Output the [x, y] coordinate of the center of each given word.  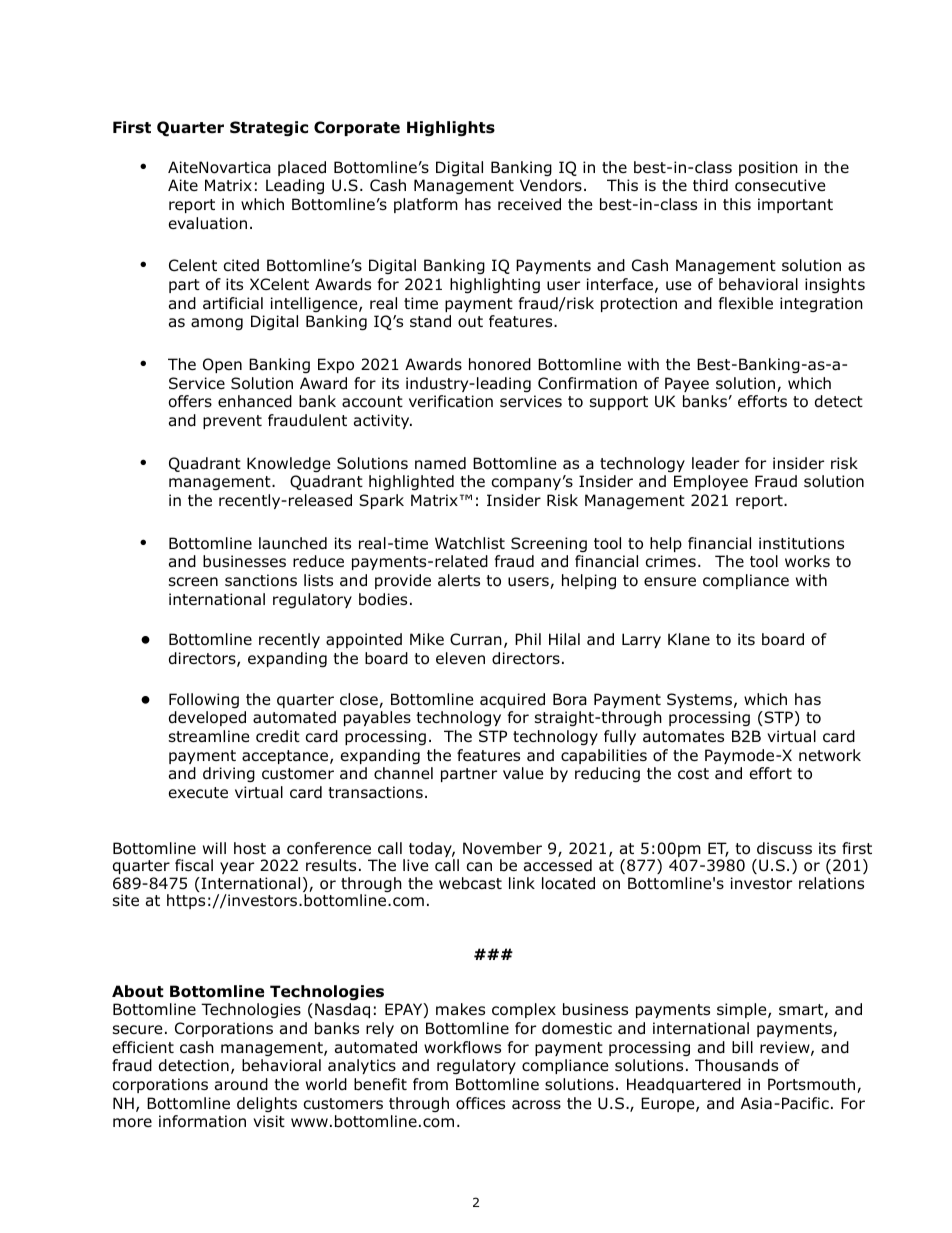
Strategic [269, 128]
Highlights [451, 128]
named [440, 463]
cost [693, 774]
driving [229, 774]
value [523, 773]
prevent [232, 422]
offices [480, 1103]
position [768, 168]
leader [715, 463]
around [241, 1084]
